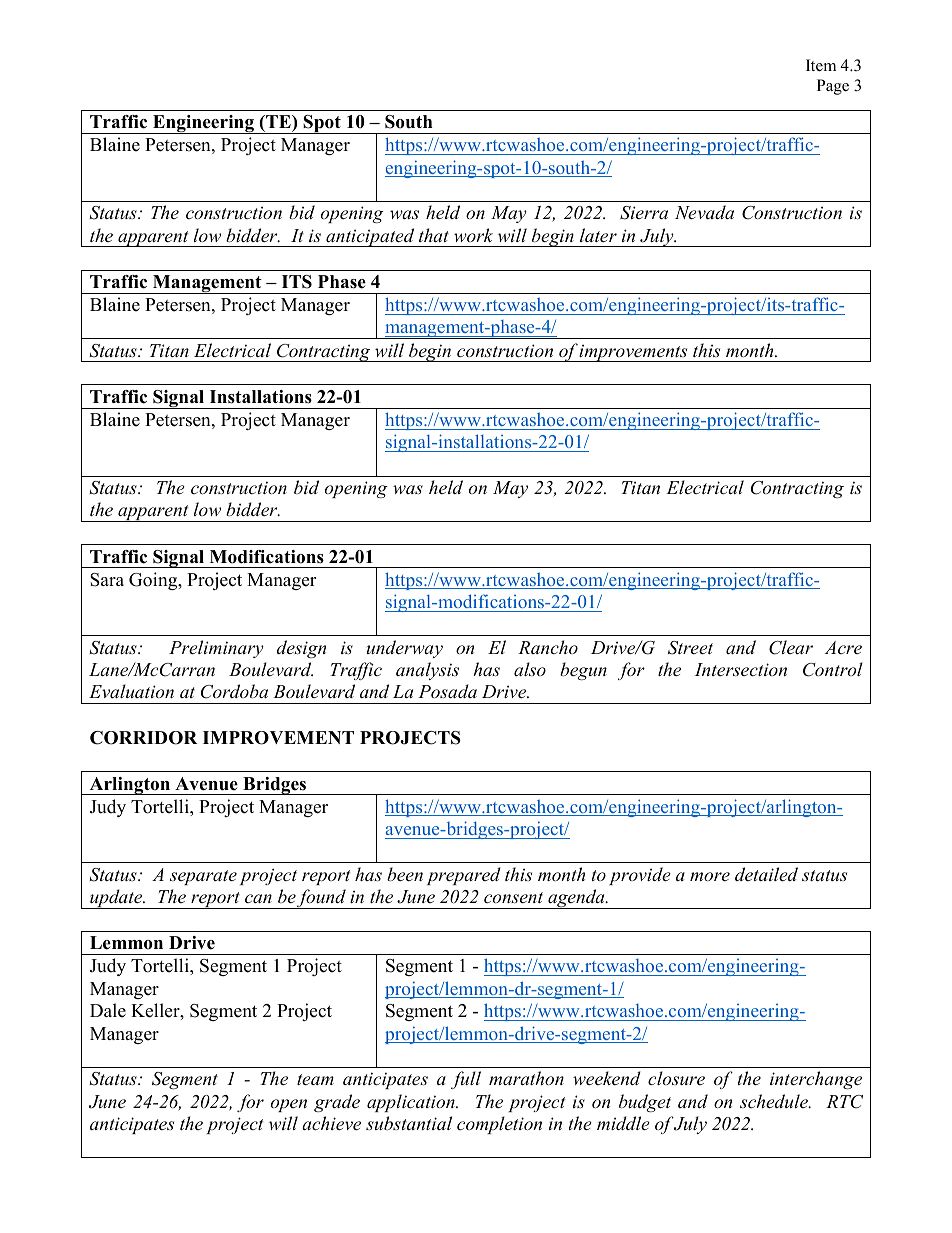 The width and height of the screenshot is (952, 1233). I want to click on anticipated, so click(370, 237).
